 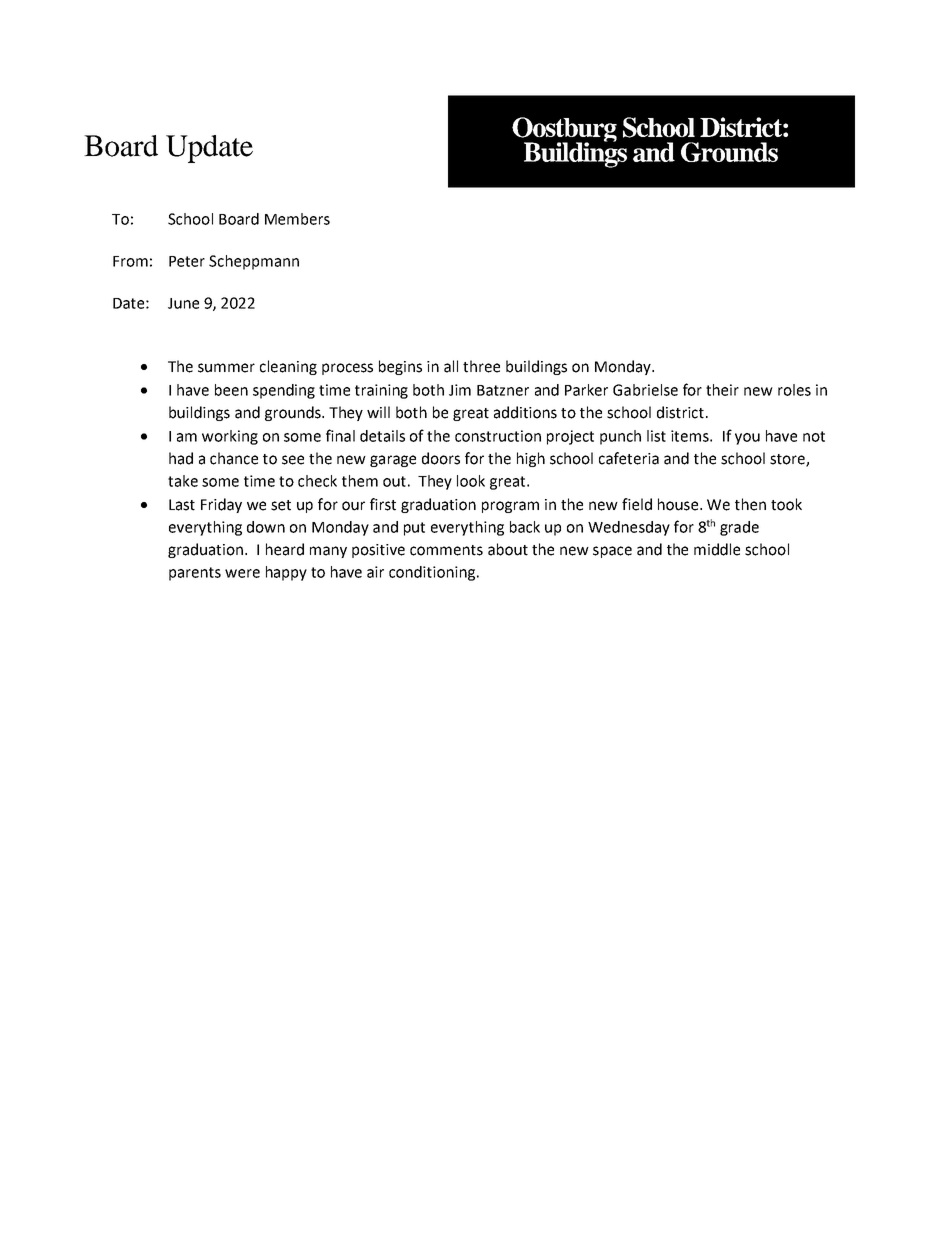 I want to click on three, so click(x=481, y=366).
